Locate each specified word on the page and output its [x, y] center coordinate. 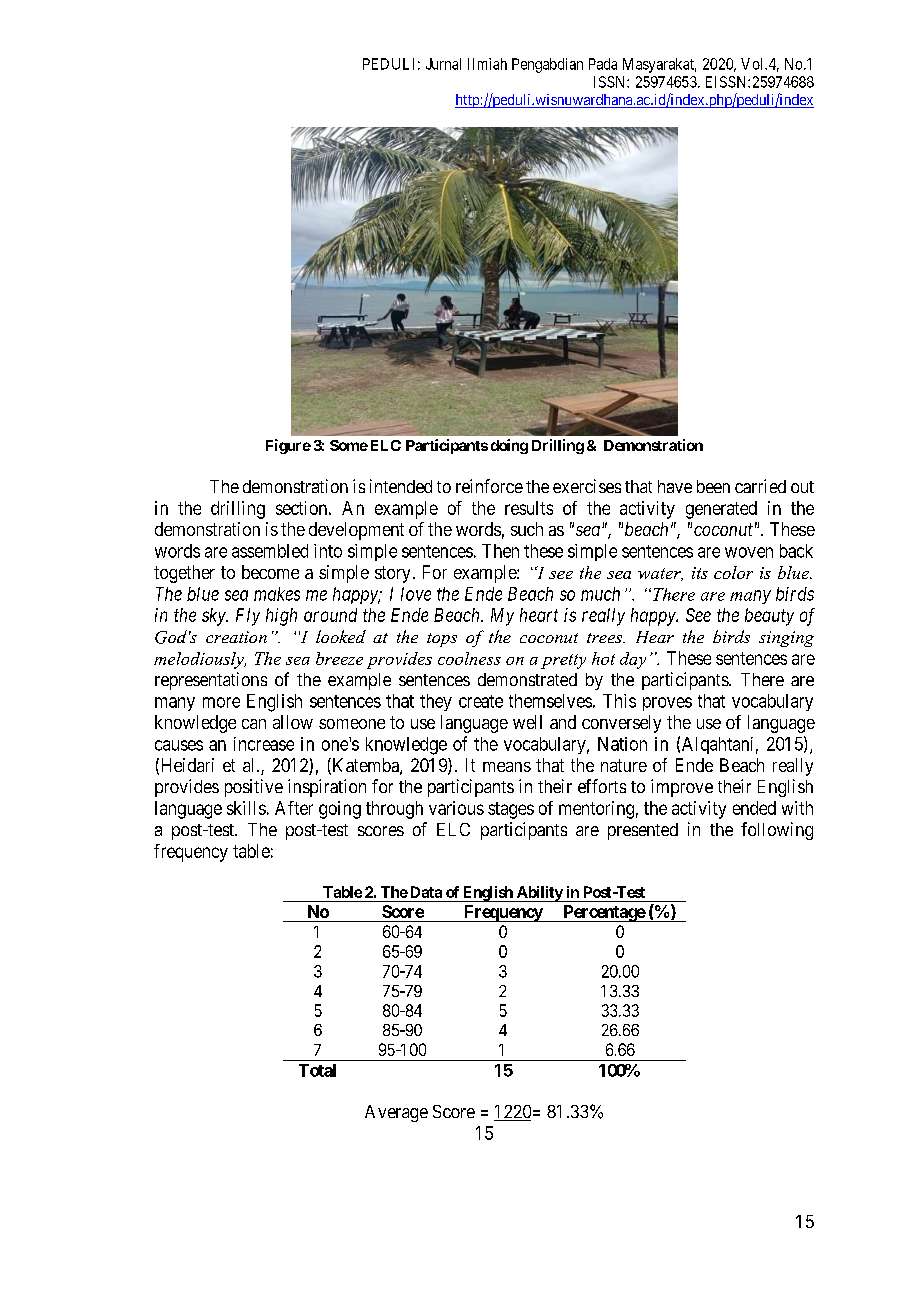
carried [760, 486]
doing [509, 446]
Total [317, 1070]
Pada [603, 64]
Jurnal [443, 64]
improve [682, 788]
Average [396, 1113]
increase [264, 744]
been [713, 486]
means [507, 767]
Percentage [603, 913]
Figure [288, 446]
